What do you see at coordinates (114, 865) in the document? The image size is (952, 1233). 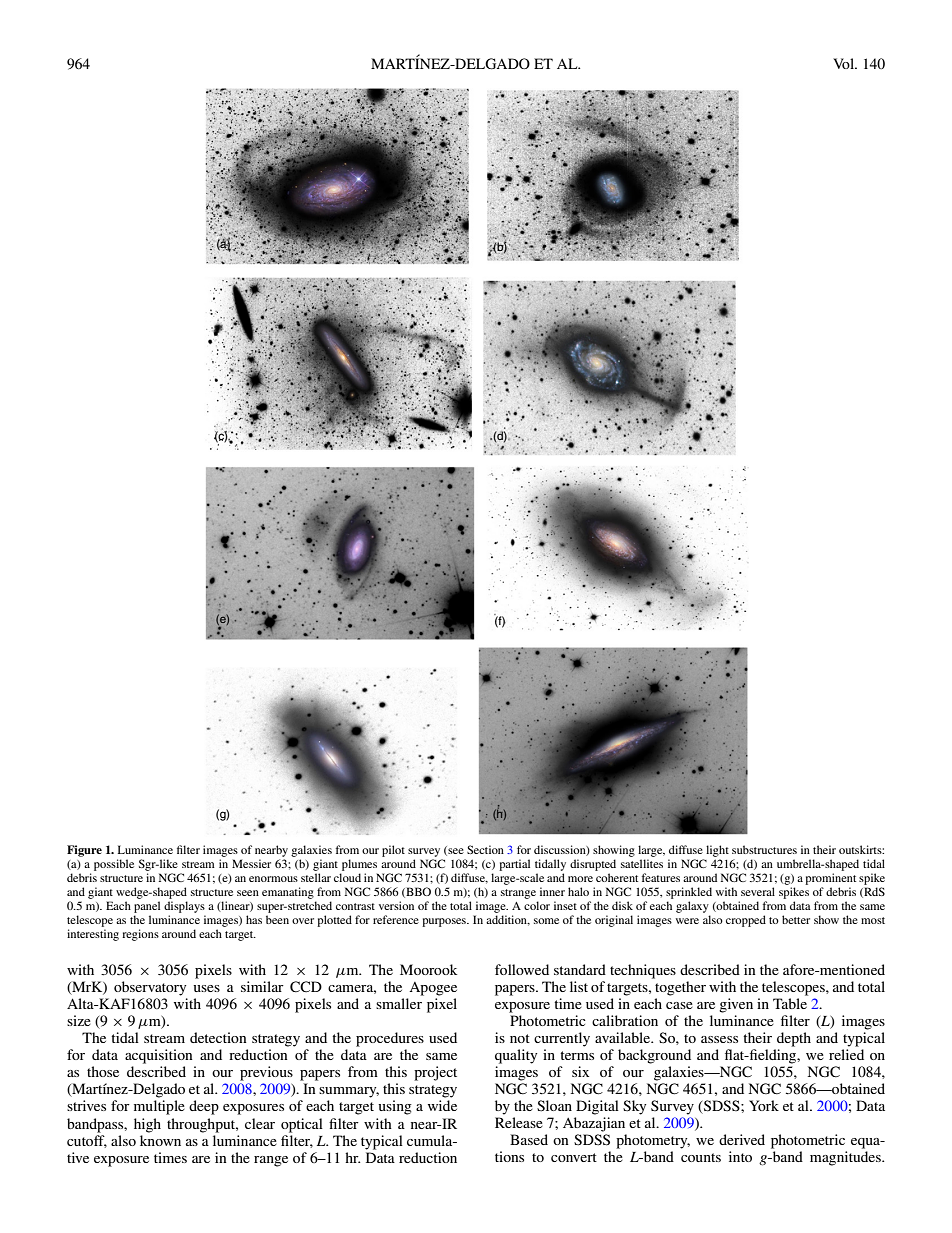 I see `possible` at bounding box center [114, 865].
